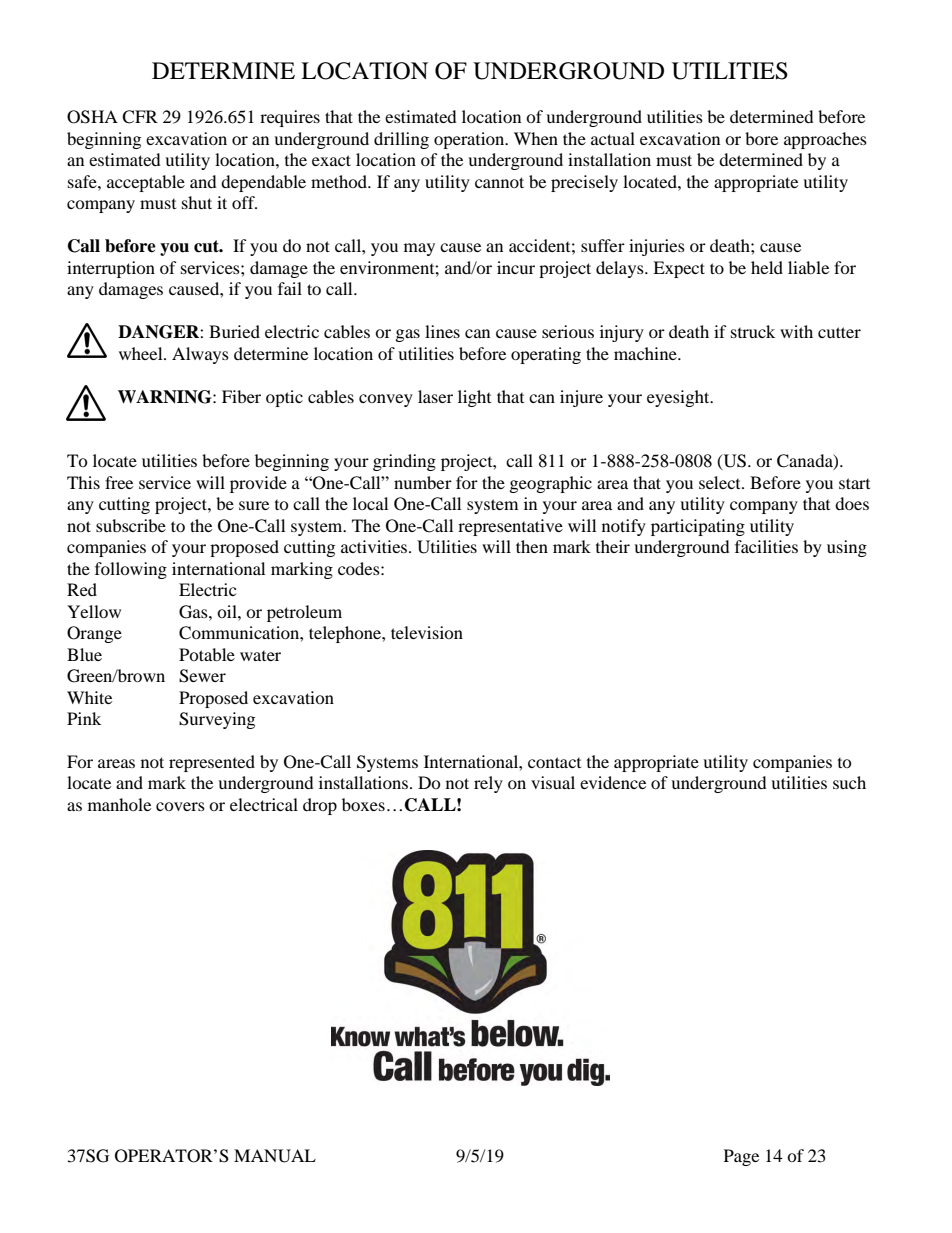 This screenshot has width=952, height=1233. What do you see at coordinates (741, 1157) in the screenshot?
I see `Page` at bounding box center [741, 1157].
